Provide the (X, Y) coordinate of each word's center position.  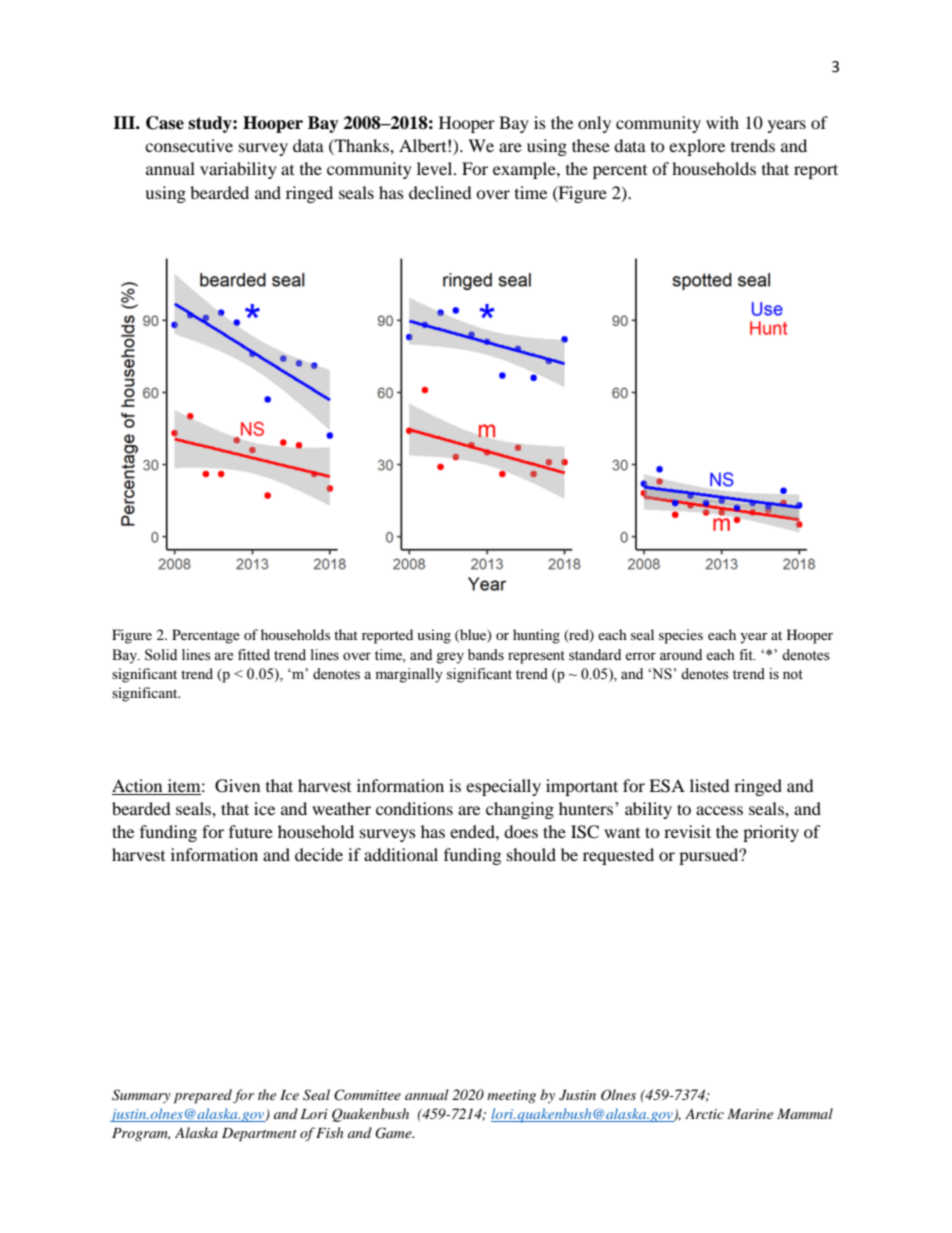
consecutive (189, 145)
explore (697, 147)
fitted (254, 655)
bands (486, 655)
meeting (511, 1096)
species (681, 636)
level (436, 168)
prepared (203, 1096)
